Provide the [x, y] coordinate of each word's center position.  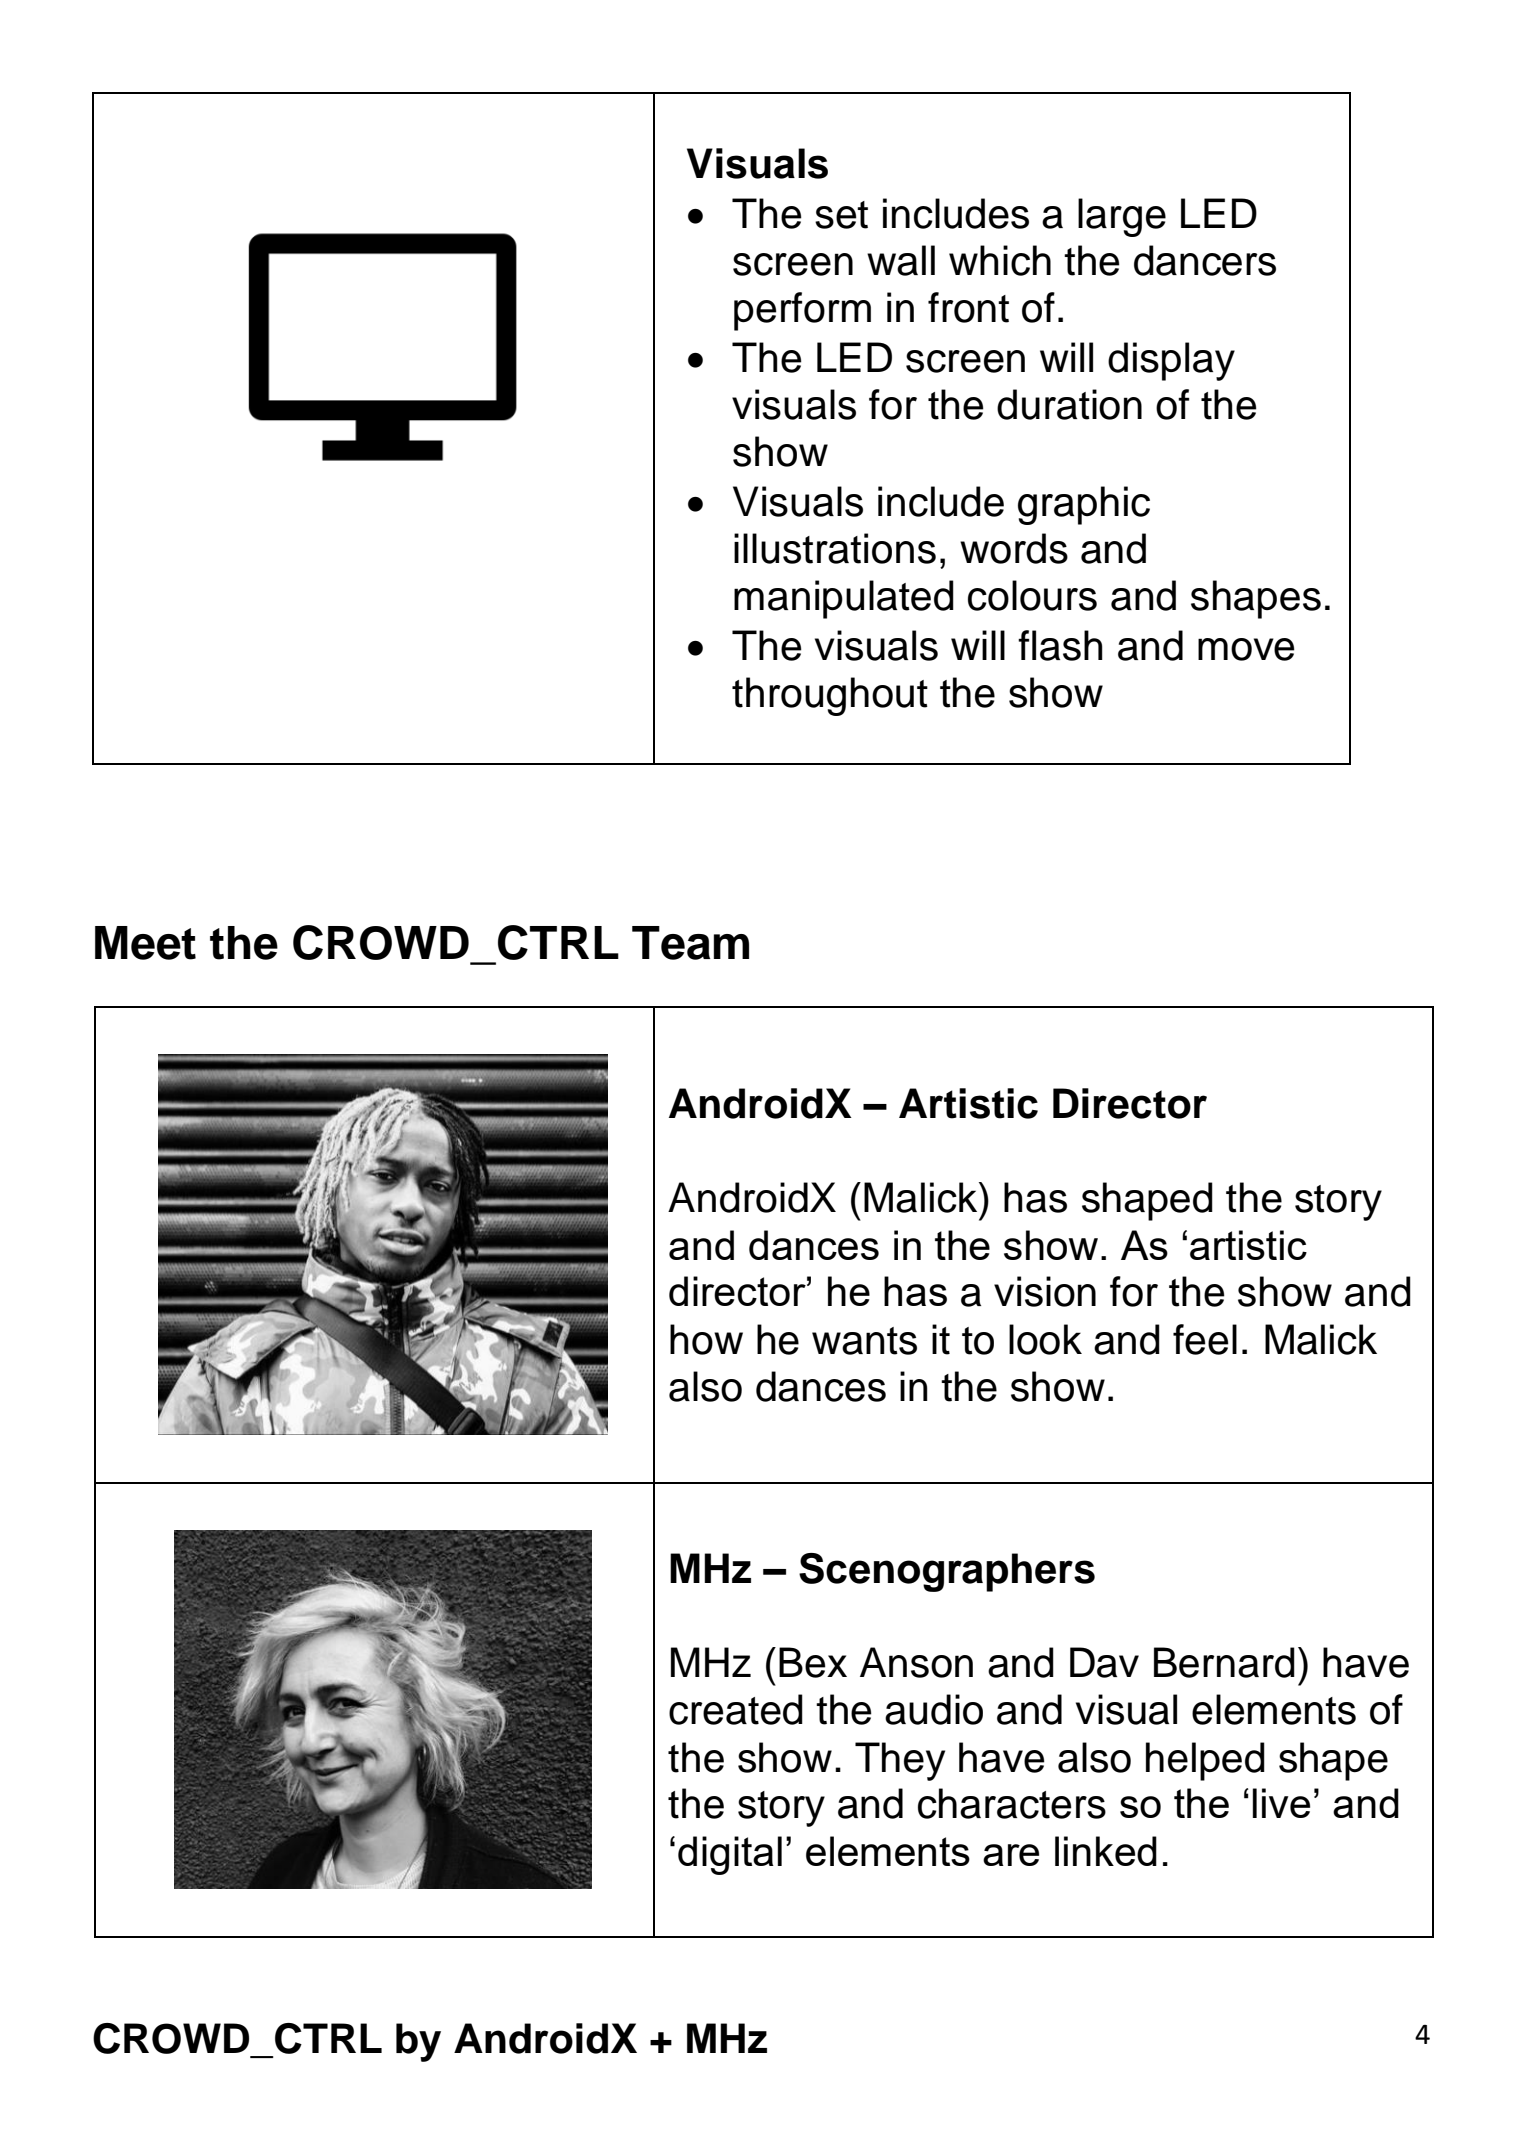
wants [864, 1341]
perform [802, 311]
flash [1060, 645]
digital [730, 1855]
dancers [1205, 260]
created [736, 1709]
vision [1045, 1291]
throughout [830, 696]
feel [1205, 1339]
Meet [145, 943]
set [841, 215]
